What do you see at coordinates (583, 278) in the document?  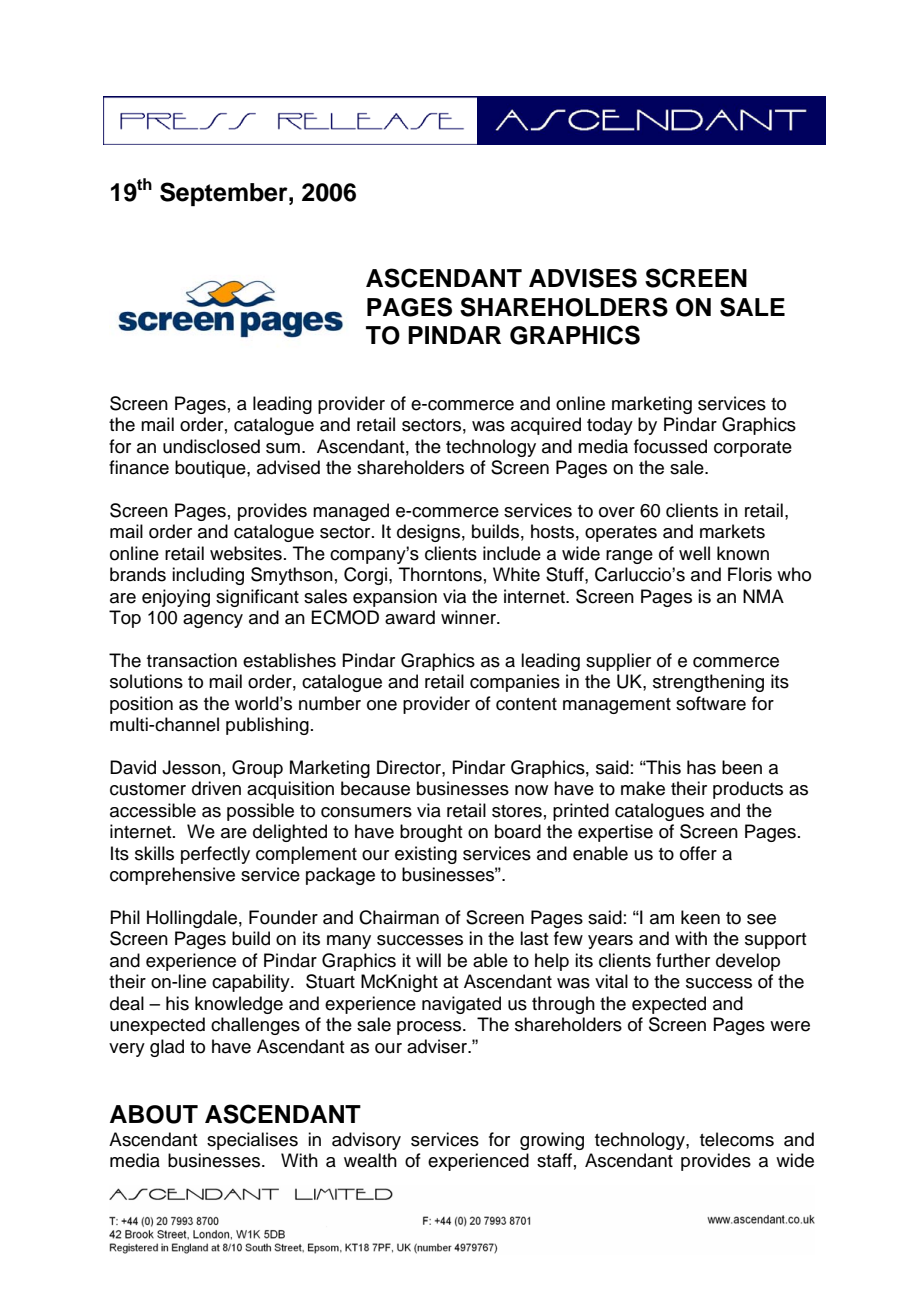 I see `ADVISES` at bounding box center [583, 278].
